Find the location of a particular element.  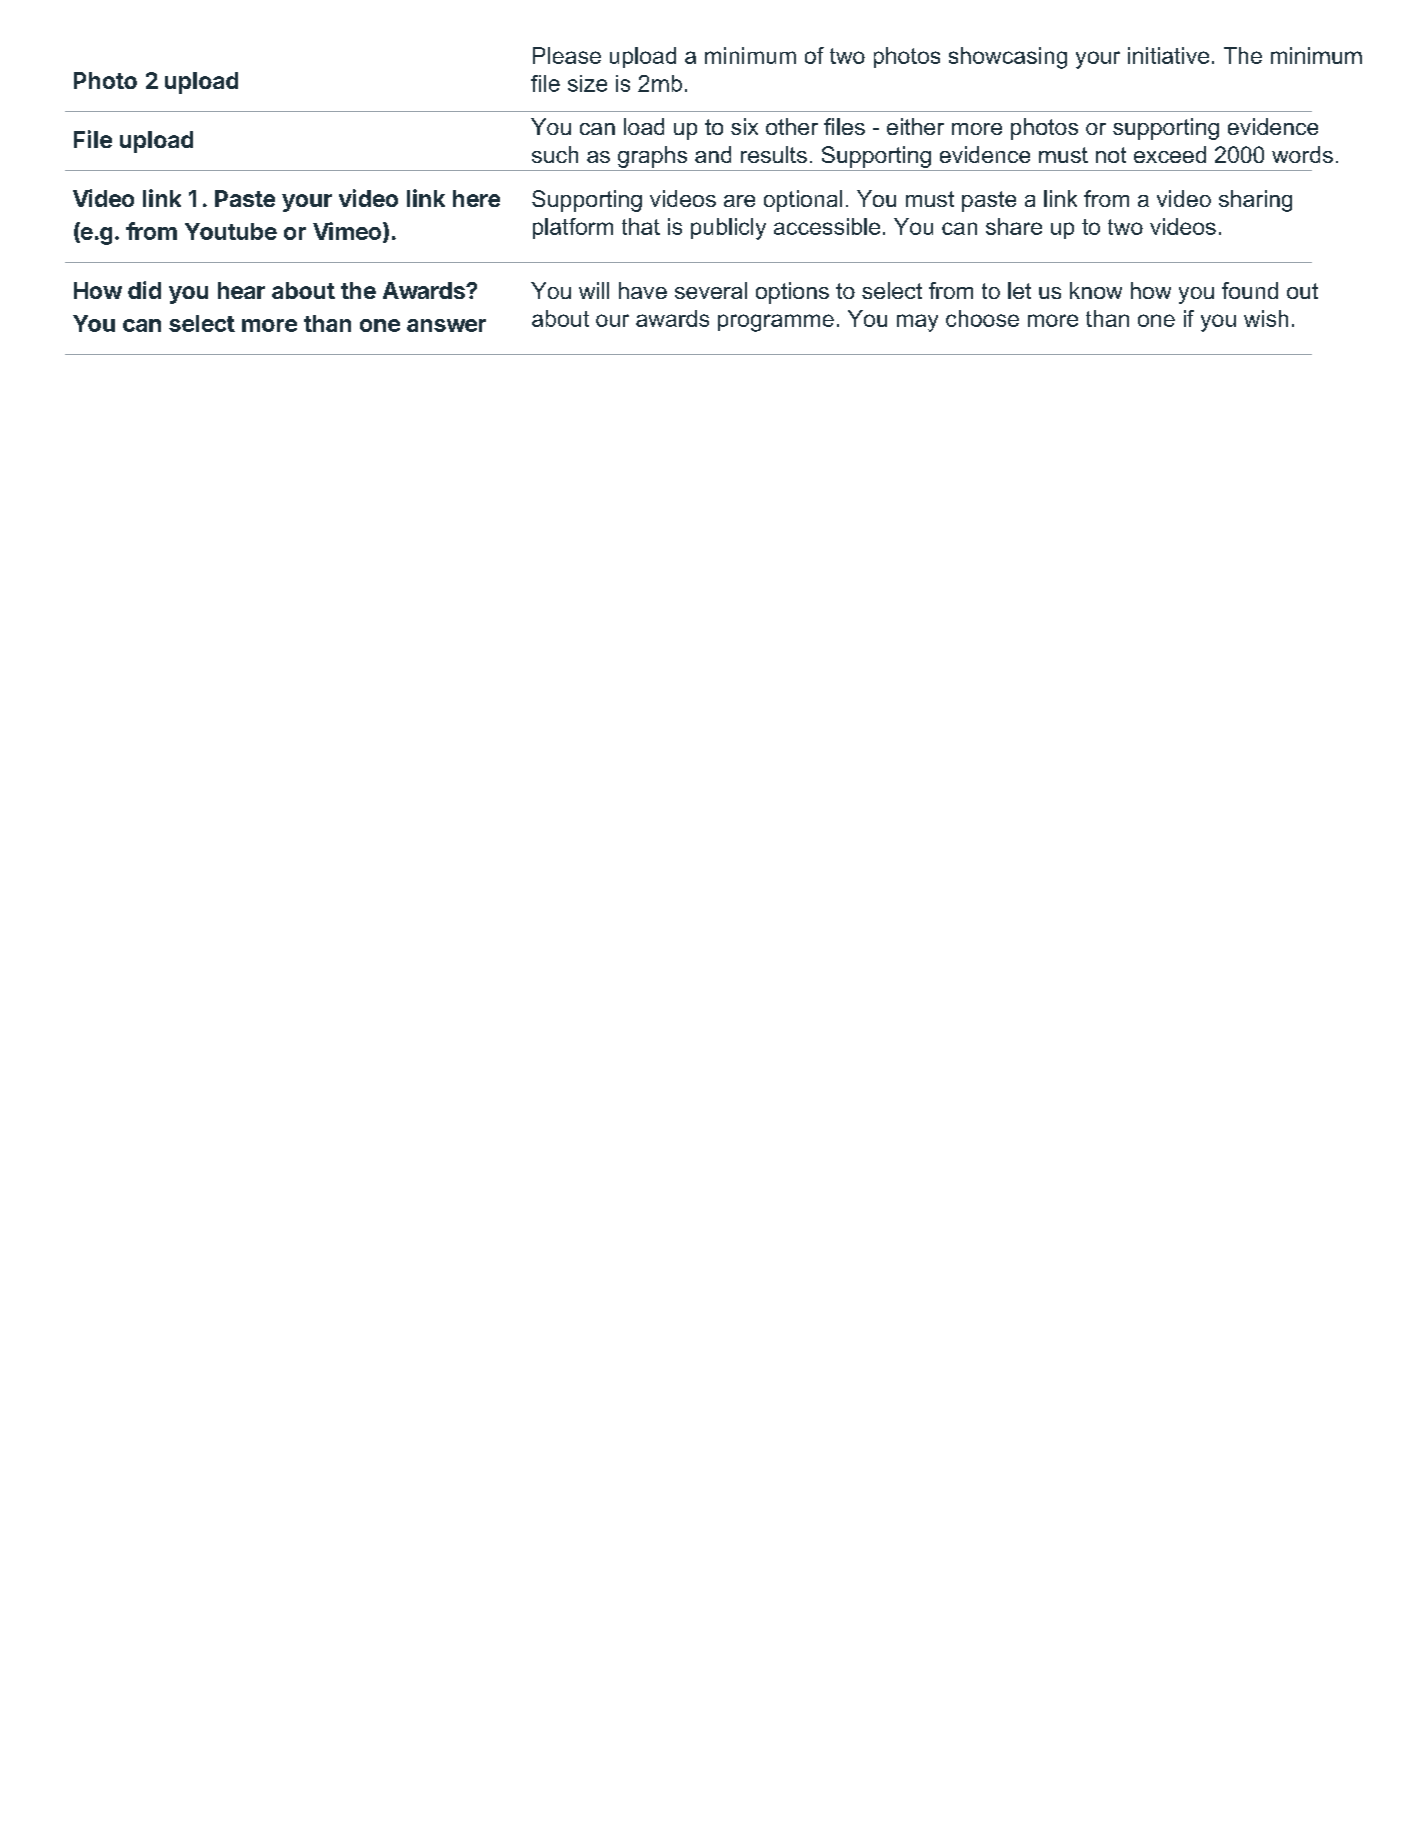

optional is located at coordinates (803, 201).
